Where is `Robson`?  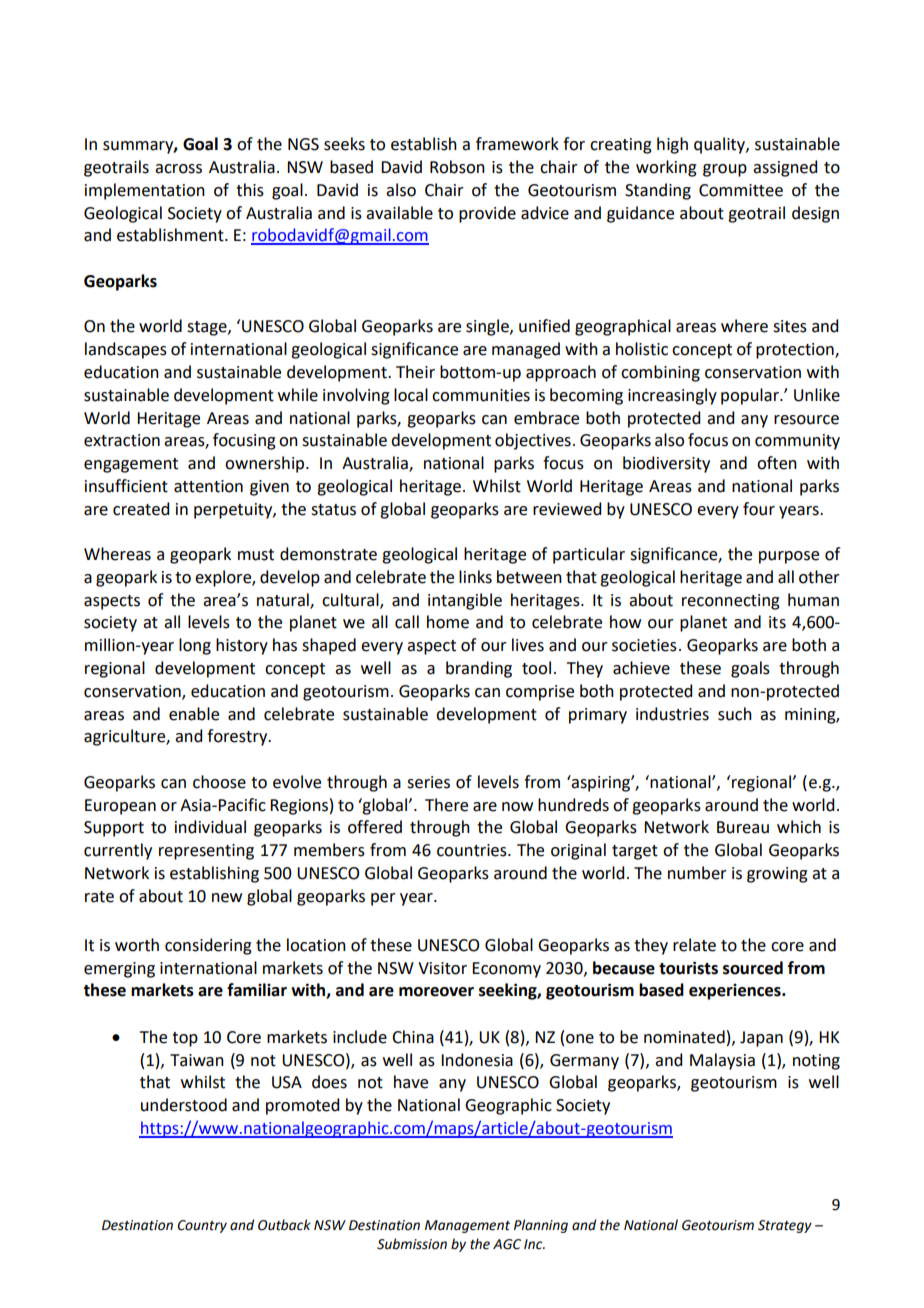 Robson is located at coordinates (457, 167).
